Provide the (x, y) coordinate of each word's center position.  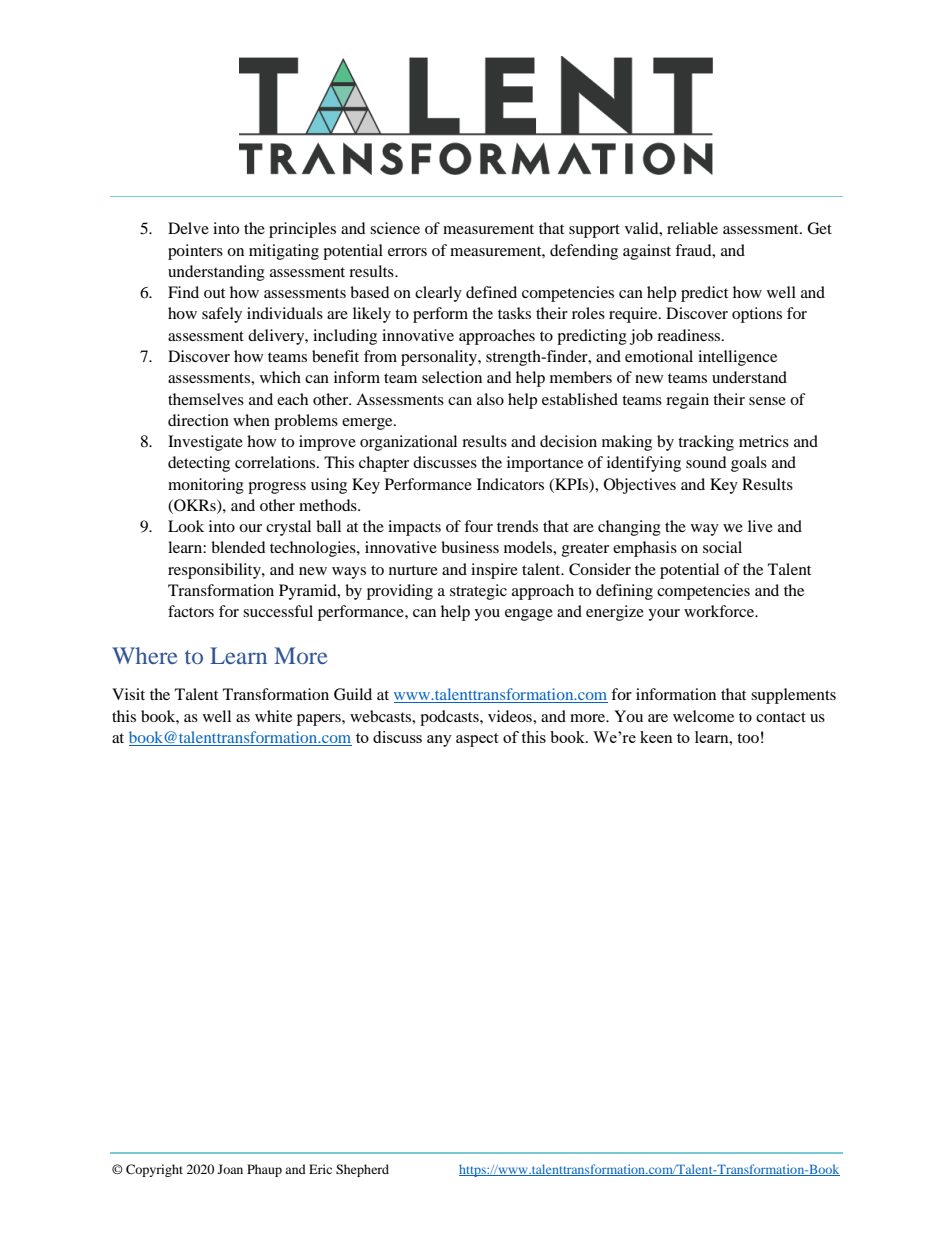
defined (491, 292)
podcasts (450, 718)
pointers (195, 252)
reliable (692, 228)
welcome (703, 716)
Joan (230, 1169)
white (273, 716)
